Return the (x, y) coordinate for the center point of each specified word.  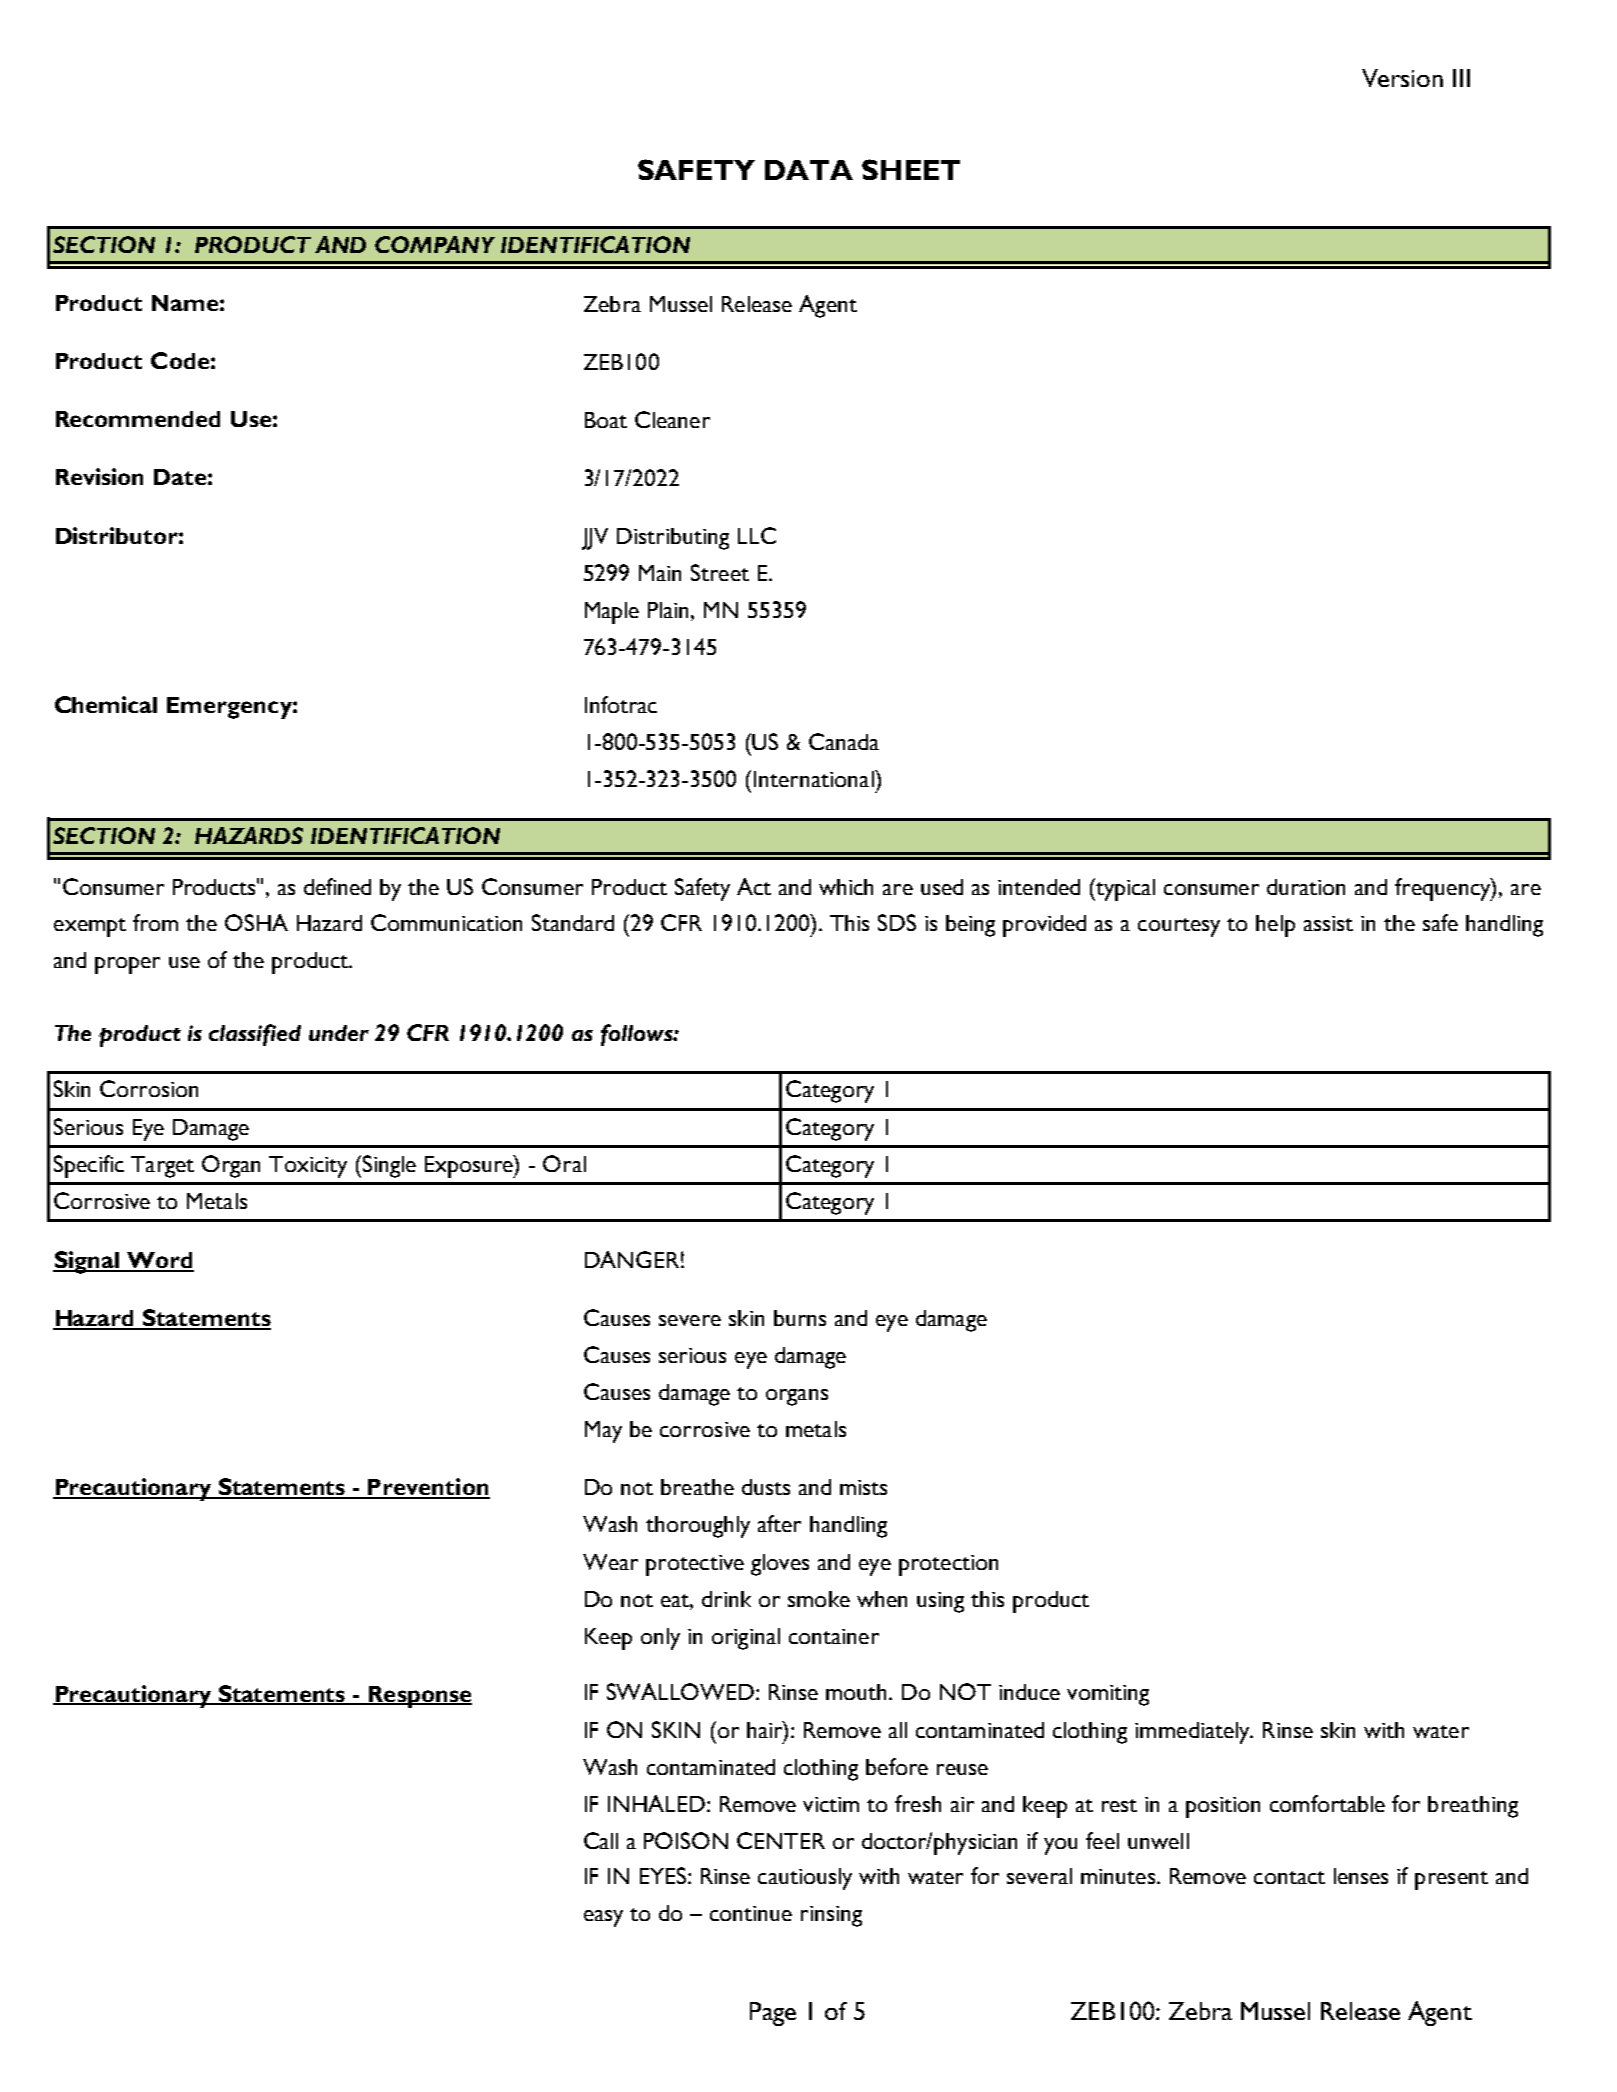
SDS (897, 922)
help (1275, 926)
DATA (809, 170)
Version (1402, 78)
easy (603, 1918)
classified (255, 1035)
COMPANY (435, 244)
